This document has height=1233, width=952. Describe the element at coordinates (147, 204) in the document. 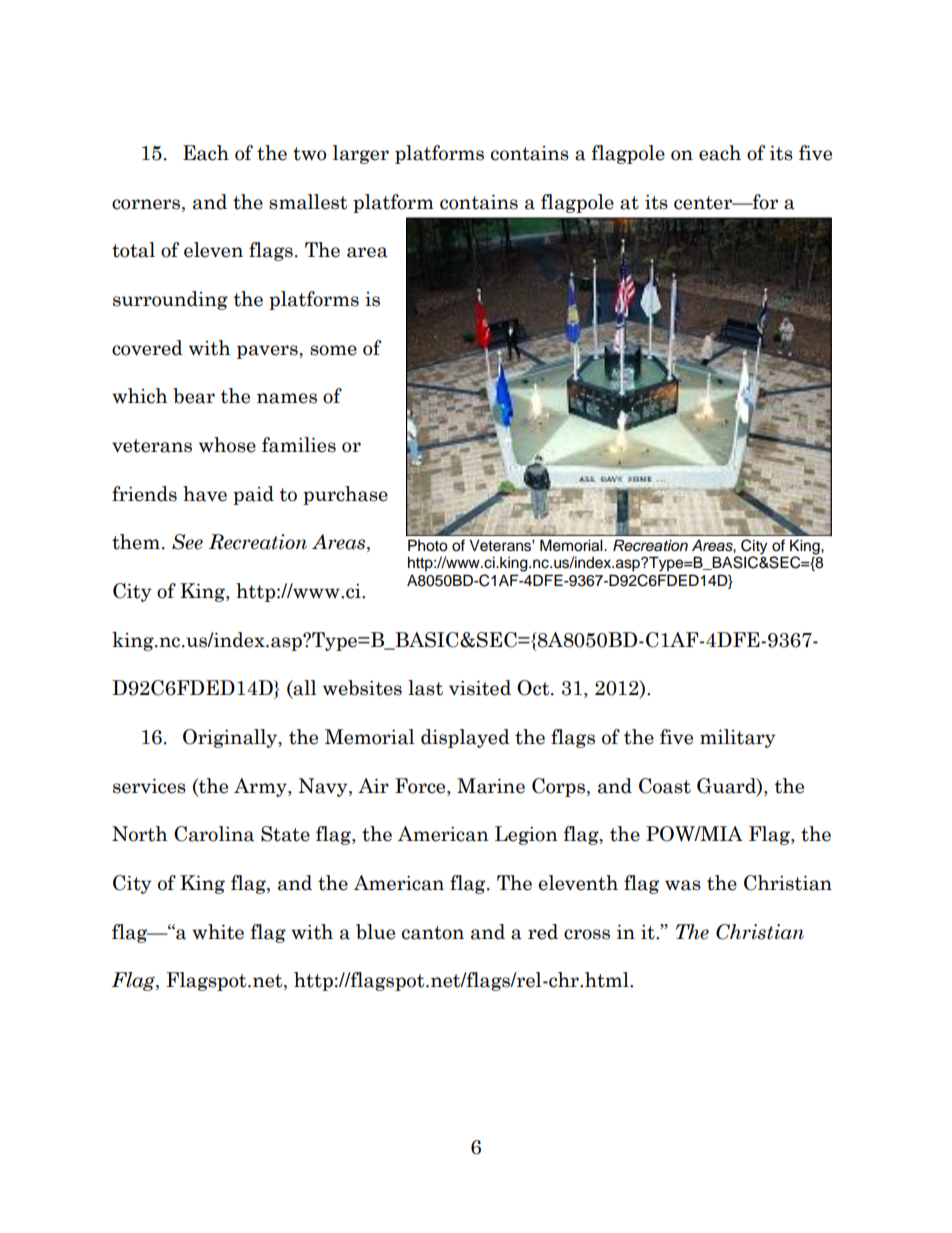

I see `corners` at that location.
